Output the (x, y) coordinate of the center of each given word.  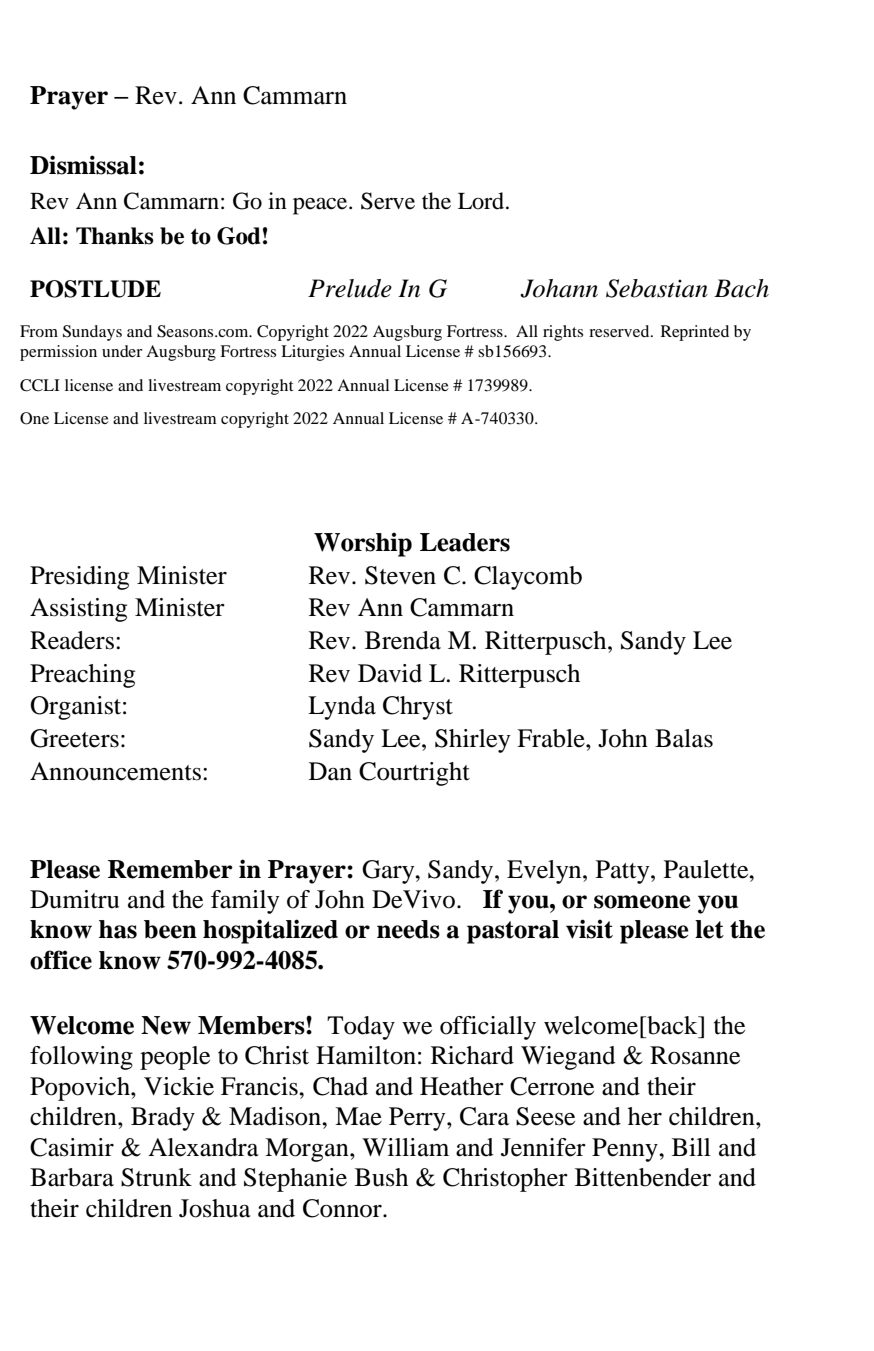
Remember (170, 869)
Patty (624, 872)
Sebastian (657, 288)
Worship (363, 544)
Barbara (72, 1177)
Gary (389, 872)
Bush (381, 1177)
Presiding (79, 578)
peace (321, 206)
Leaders (465, 542)
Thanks (115, 236)
